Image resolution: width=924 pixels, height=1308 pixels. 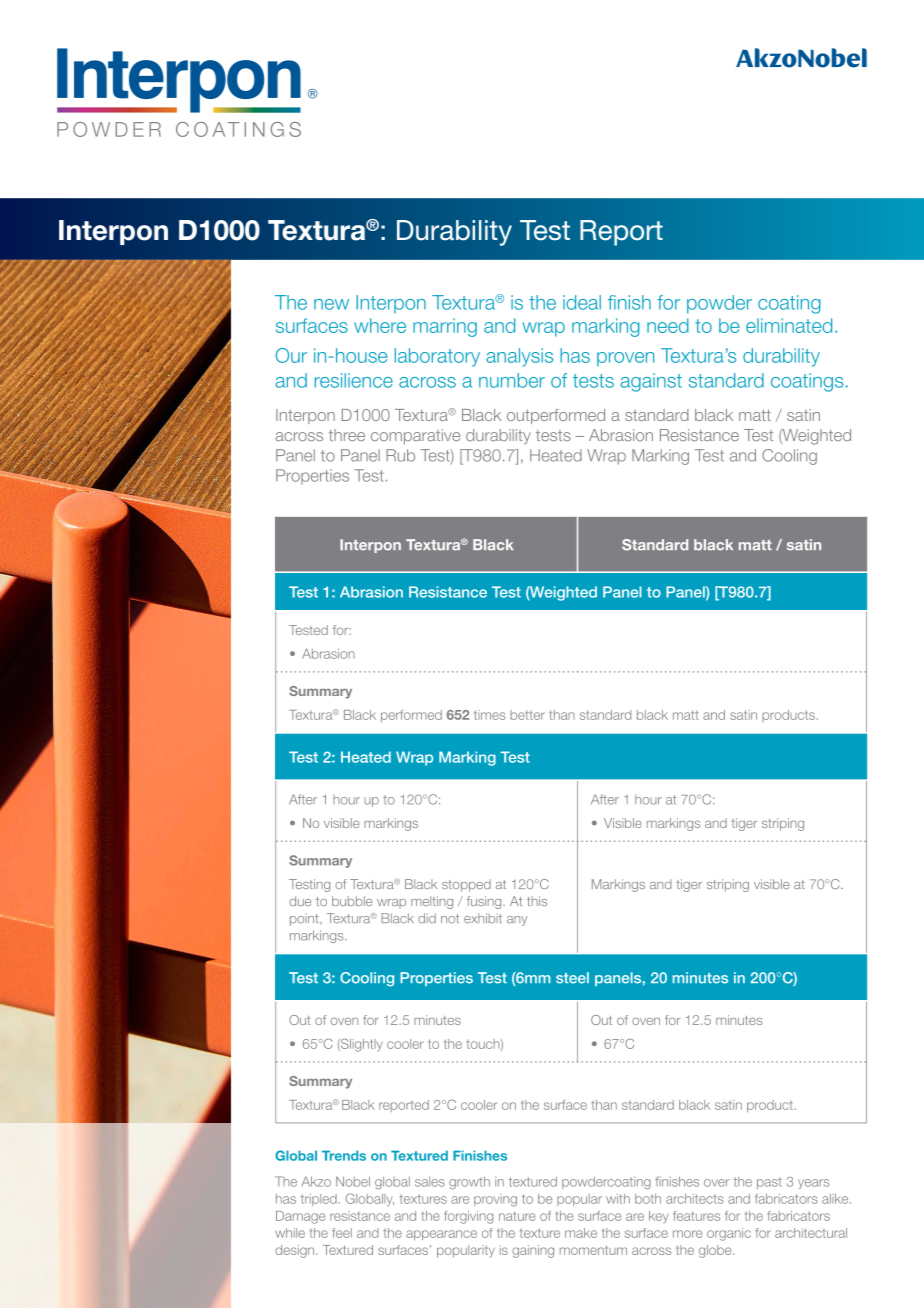 I want to click on ideal, so click(x=582, y=302).
